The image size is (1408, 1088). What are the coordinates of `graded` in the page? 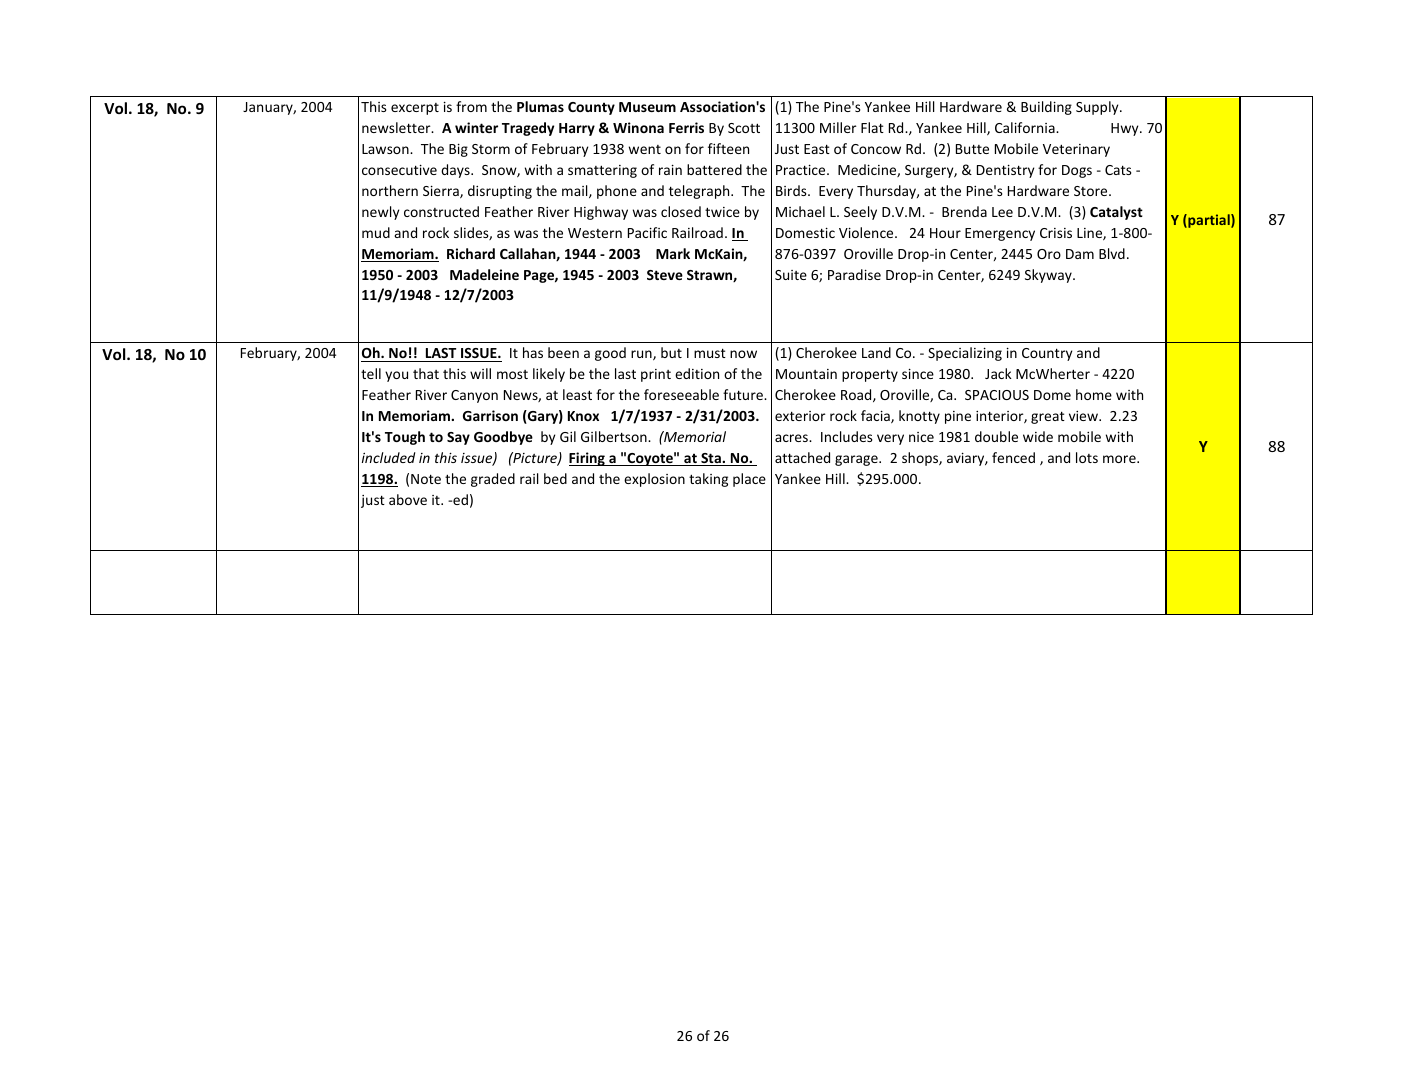 It's located at (493, 480).
